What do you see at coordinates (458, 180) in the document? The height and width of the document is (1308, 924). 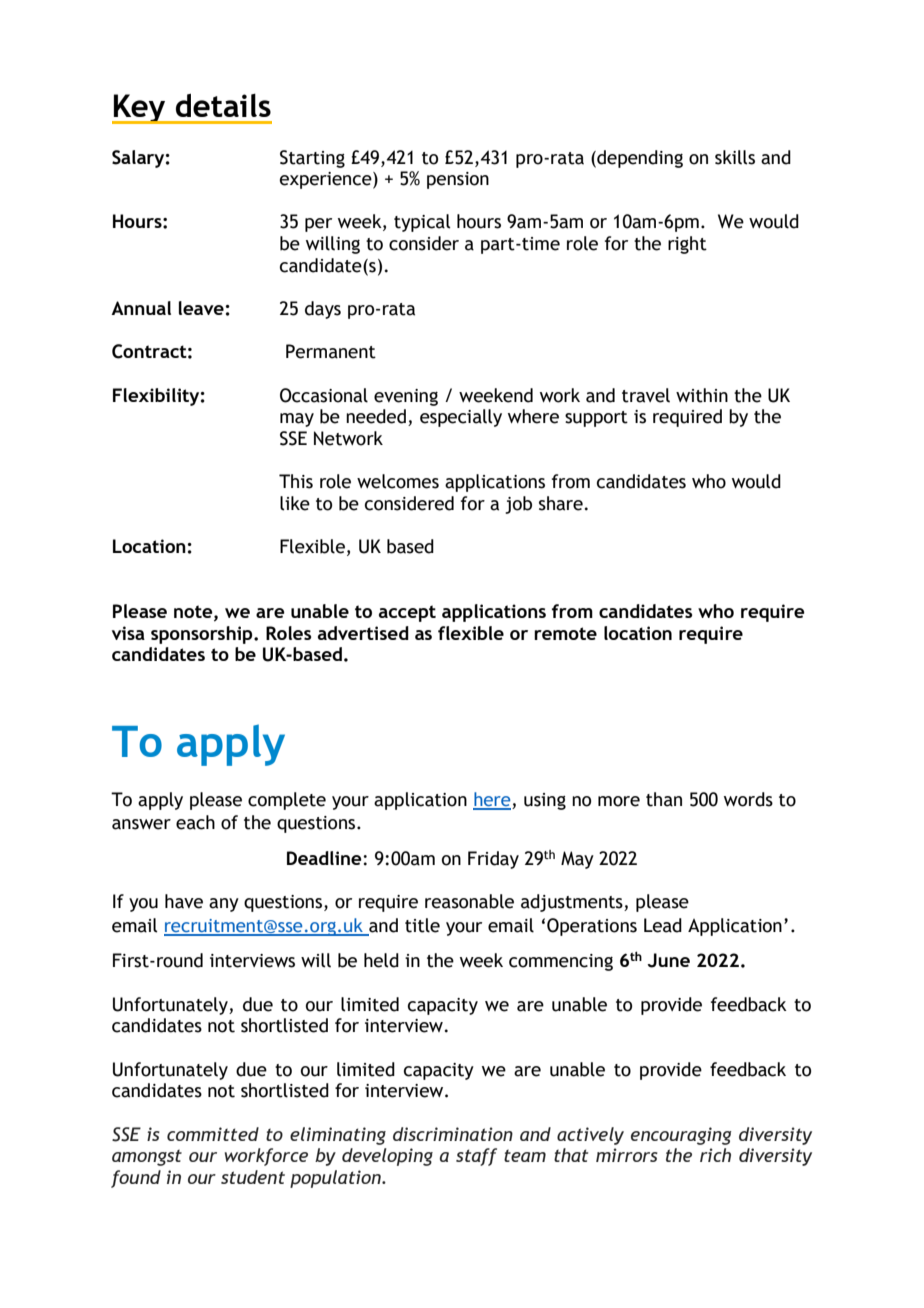 I see `pension` at bounding box center [458, 180].
